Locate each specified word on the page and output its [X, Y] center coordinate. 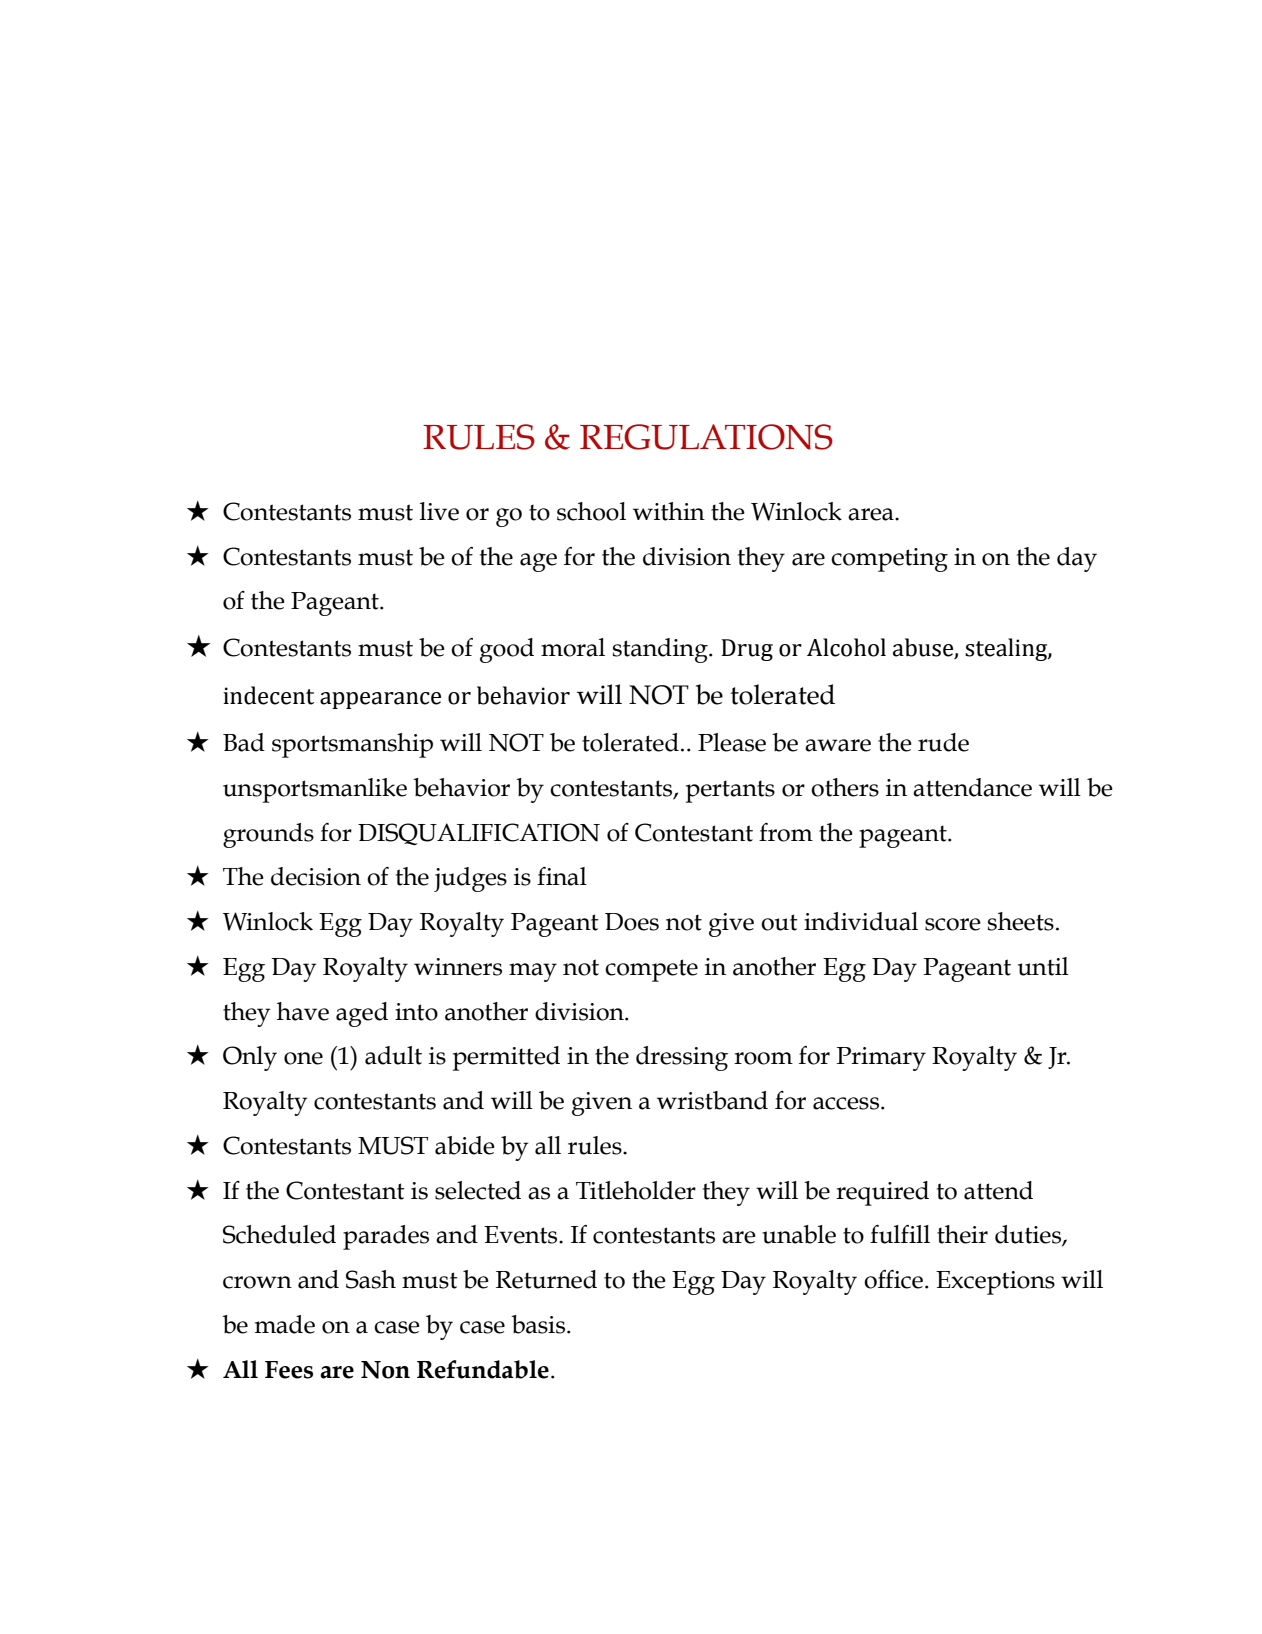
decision [316, 876]
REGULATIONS [706, 437]
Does [632, 922]
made [285, 1324]
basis [539, 1324]
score [953, 924]
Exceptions [995, 1283]
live [439, 511]
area [872, 514]
